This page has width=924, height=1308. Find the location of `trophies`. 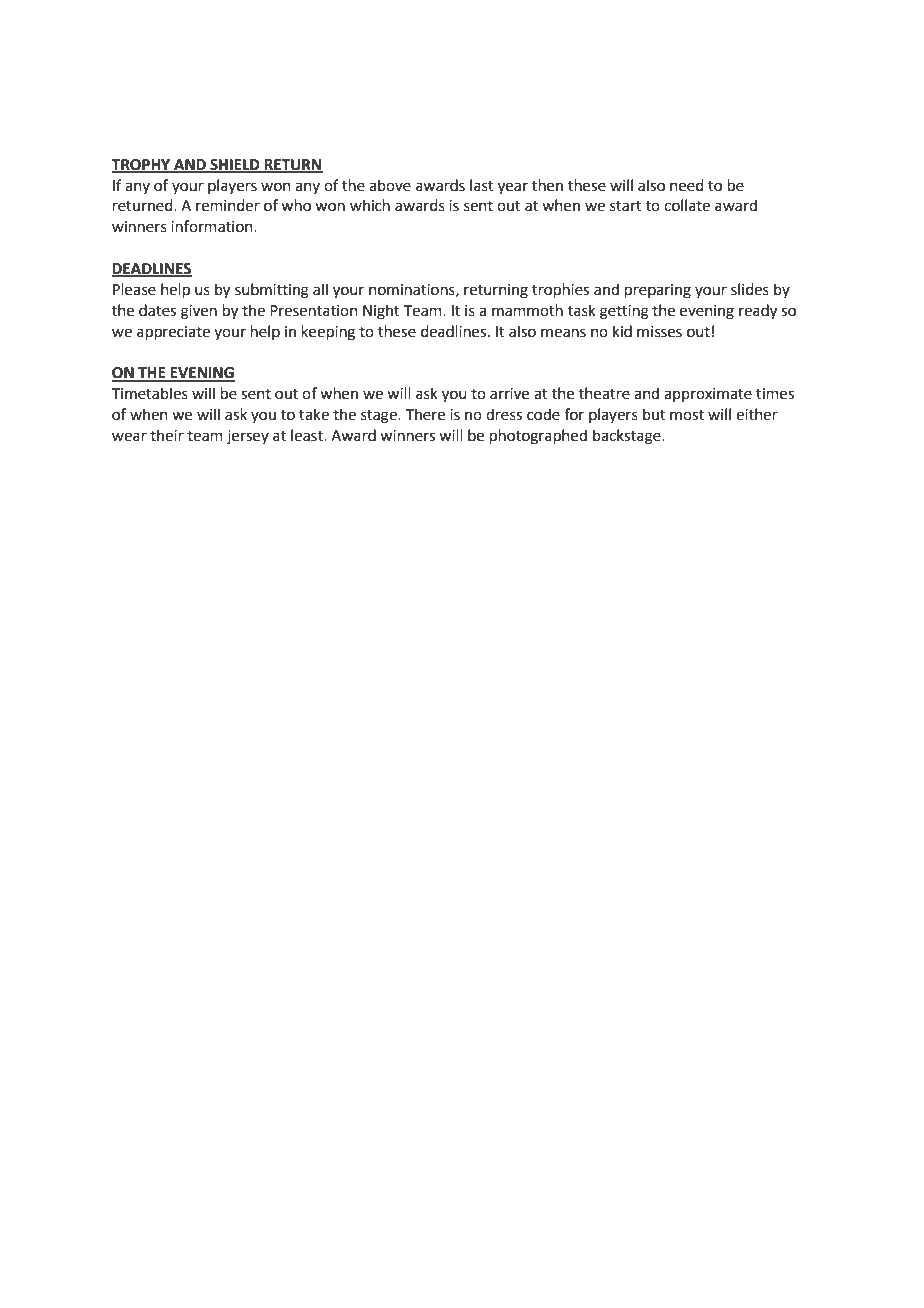

trophies is located at coordinates (560, 290).
